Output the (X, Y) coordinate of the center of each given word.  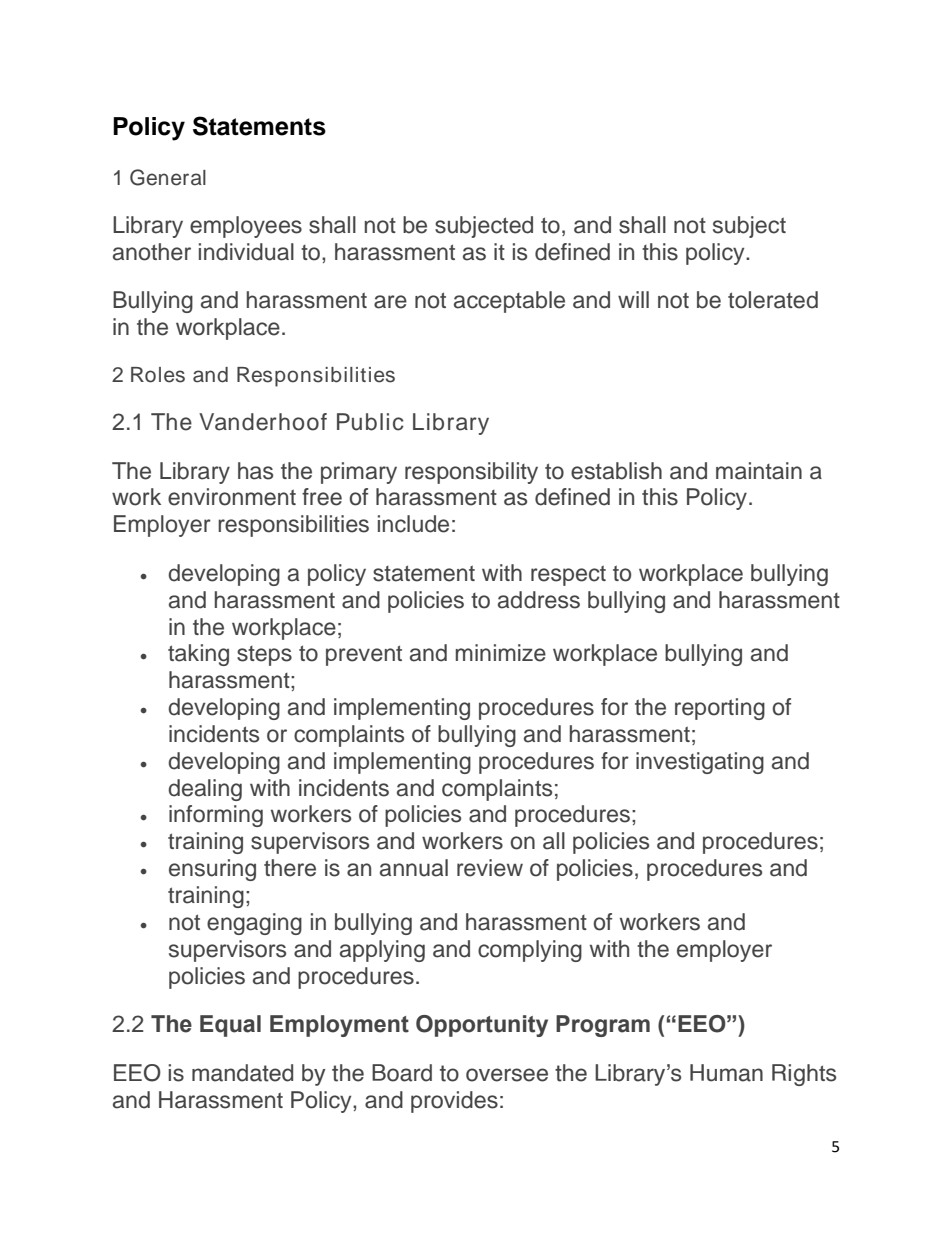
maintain (759, 471)
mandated (242, 1073)
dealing (205, 790)
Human (726, 1073)
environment (232, 497)
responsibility (471, 473)
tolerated (773, 300)
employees (246, 227)
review (490, 868)
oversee (507, 1075)
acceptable (509, 302)
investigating (700, 763)
